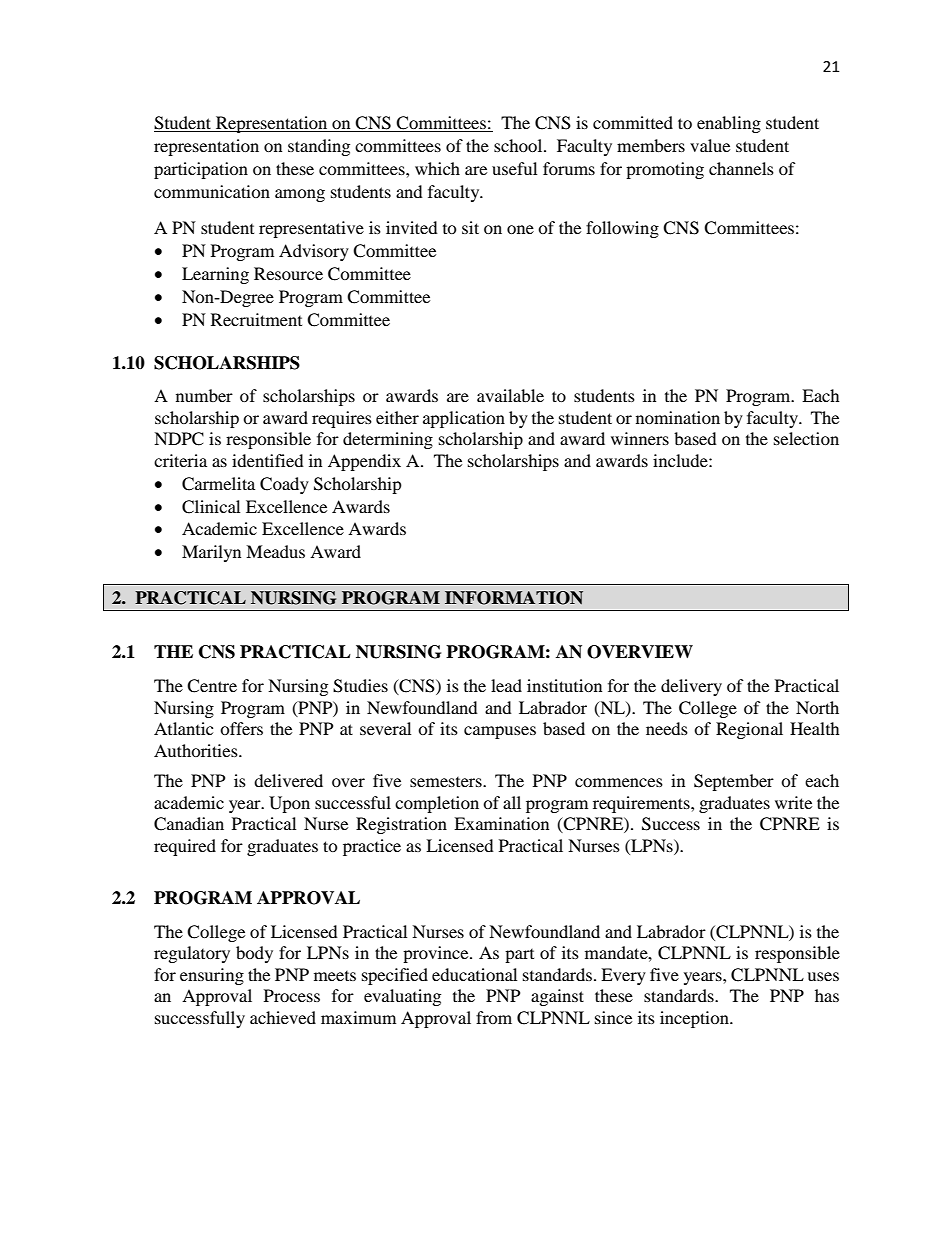 Image resolution: width=952 pixels, height=1233 pixels. I want to click on Marilyn, so click(211, 553).
